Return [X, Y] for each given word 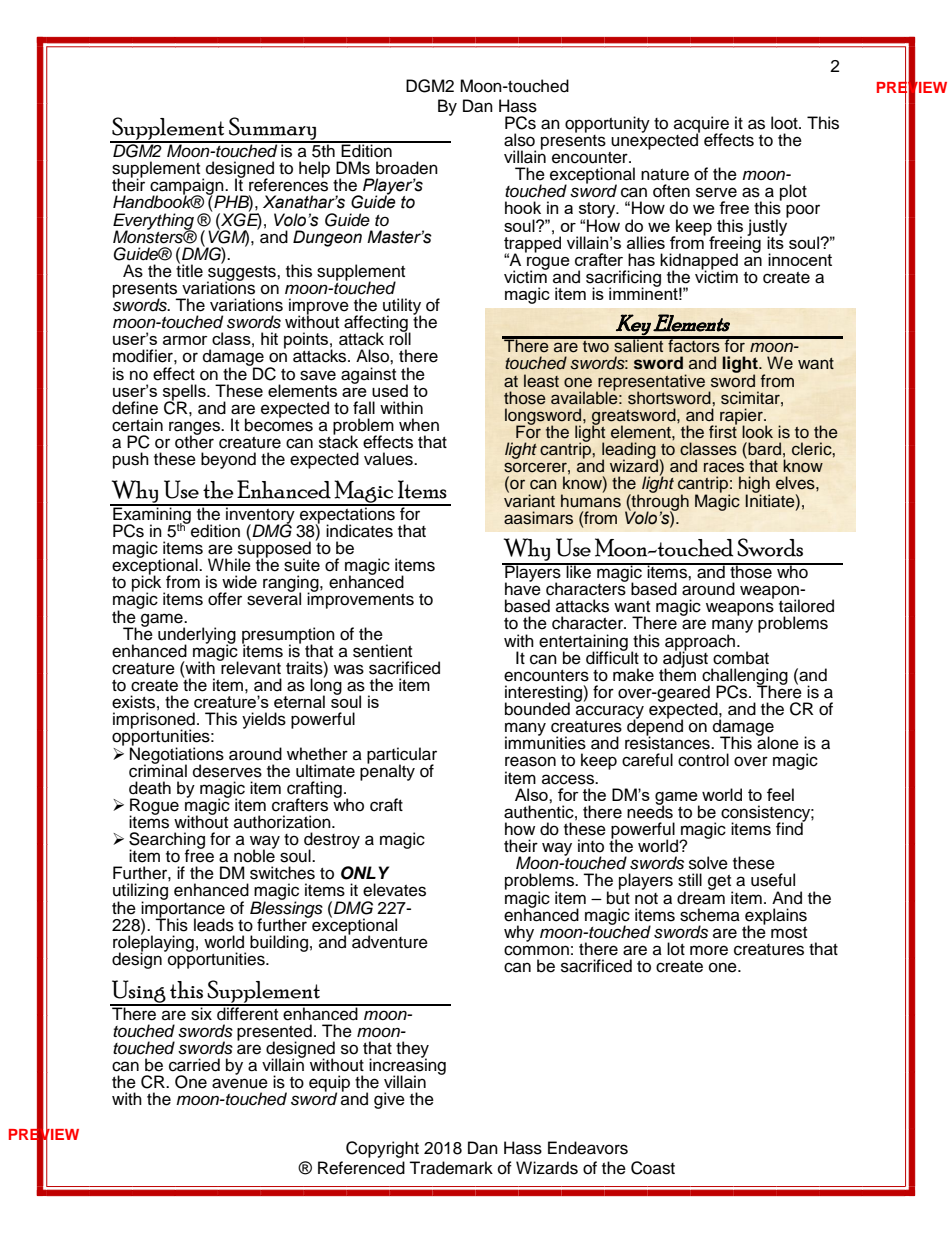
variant [529, 499]
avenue [240, 1083]
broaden [407, 168]
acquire [701, 125]
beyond [228, 460]
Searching [167, 841]
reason [530, 761]
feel [780, 794]
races [724, 467]
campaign [188, 187]
